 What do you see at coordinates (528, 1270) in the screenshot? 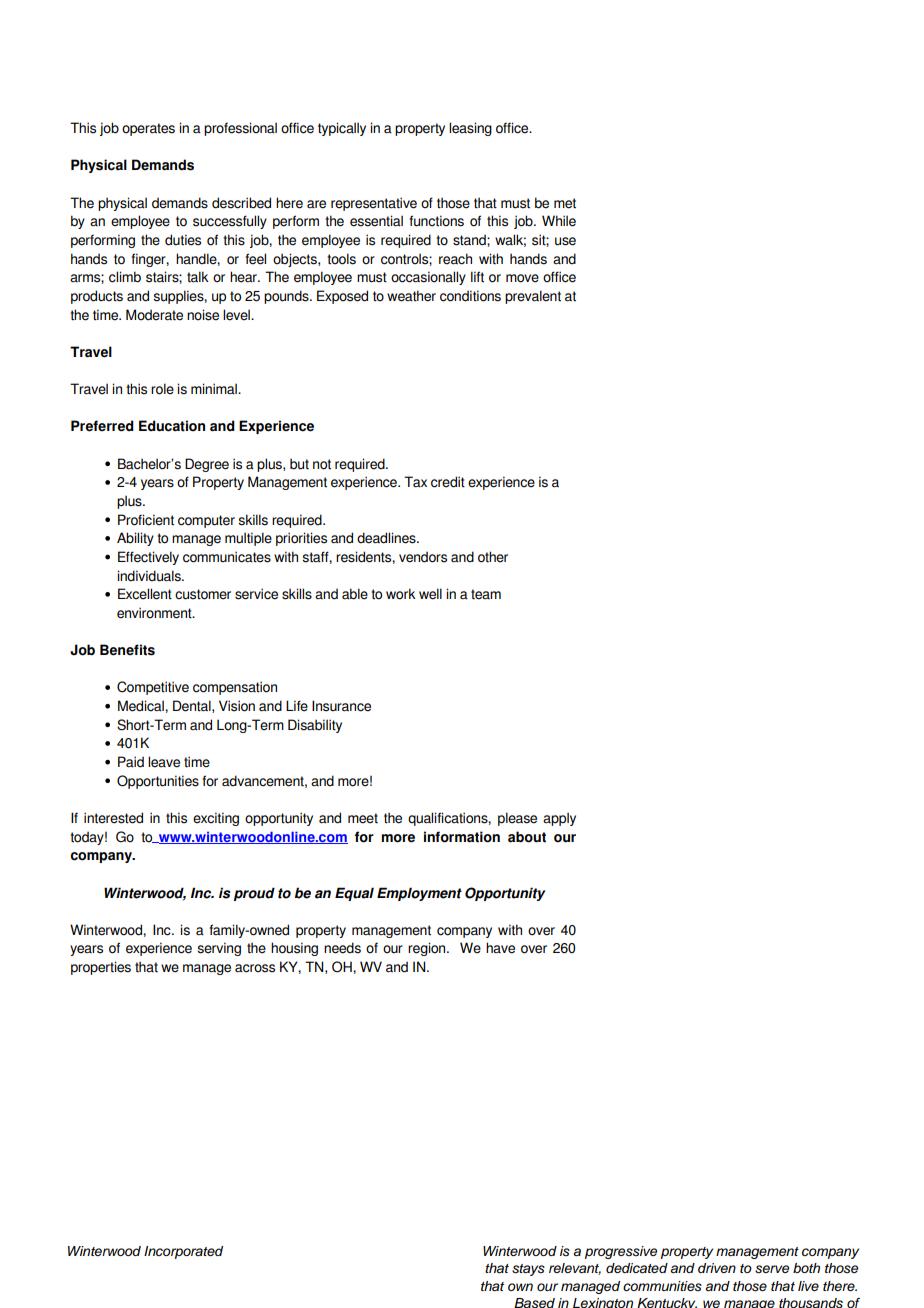
I see `stays` at bounding box center [528, 1270].
